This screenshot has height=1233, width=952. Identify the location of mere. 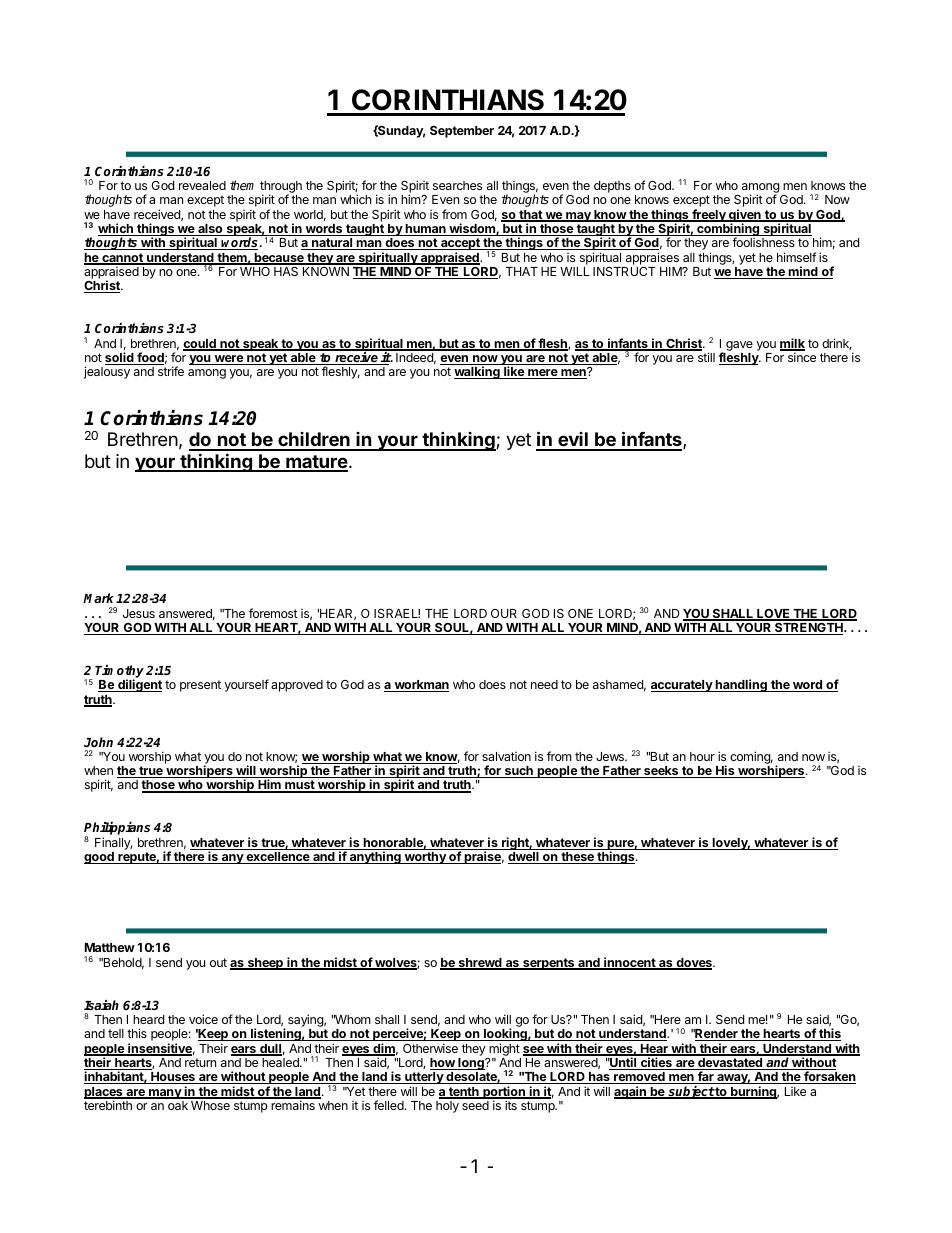
(543, 374).
